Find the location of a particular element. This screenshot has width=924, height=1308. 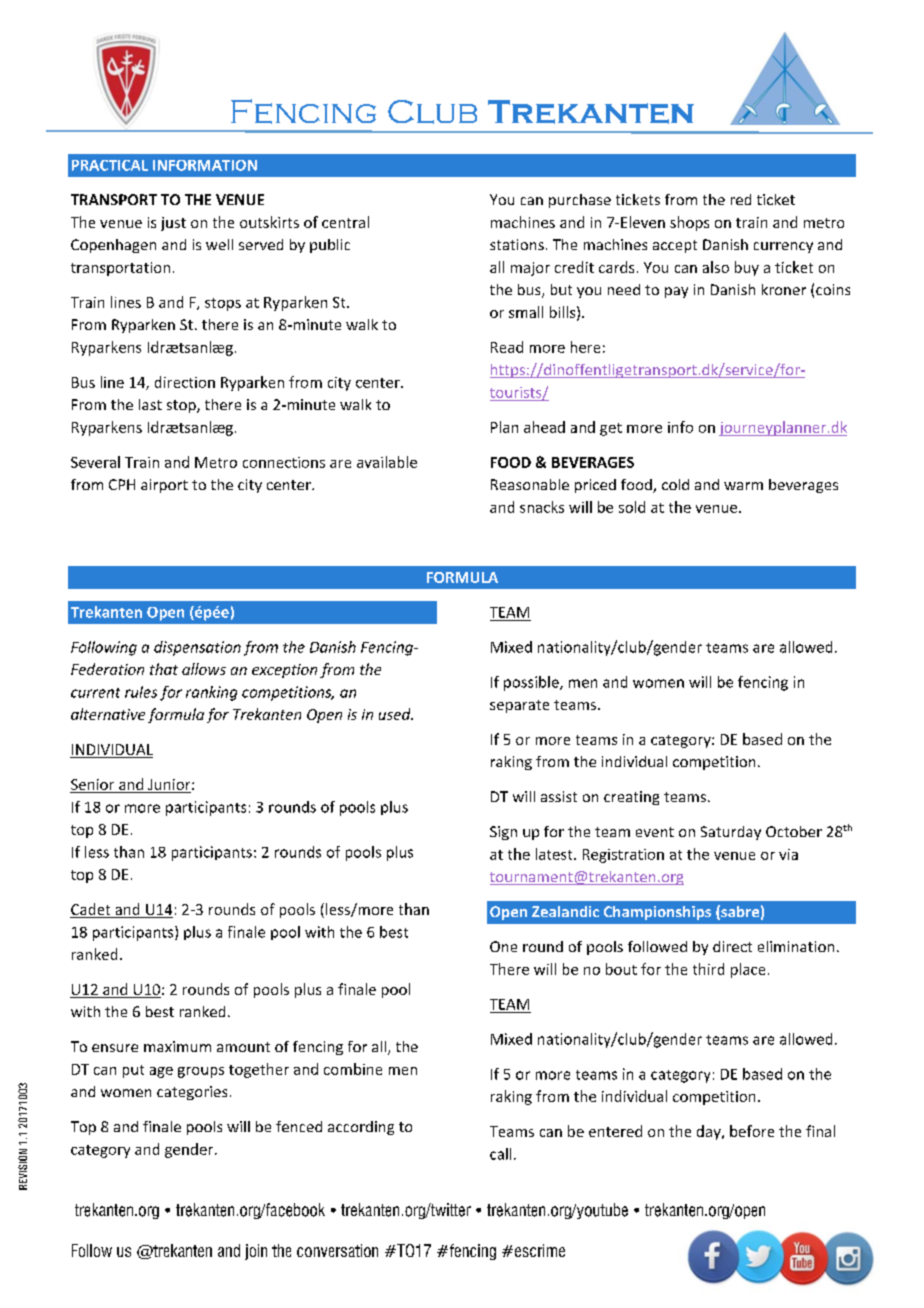

join is located at coordinates (256, 1252).
